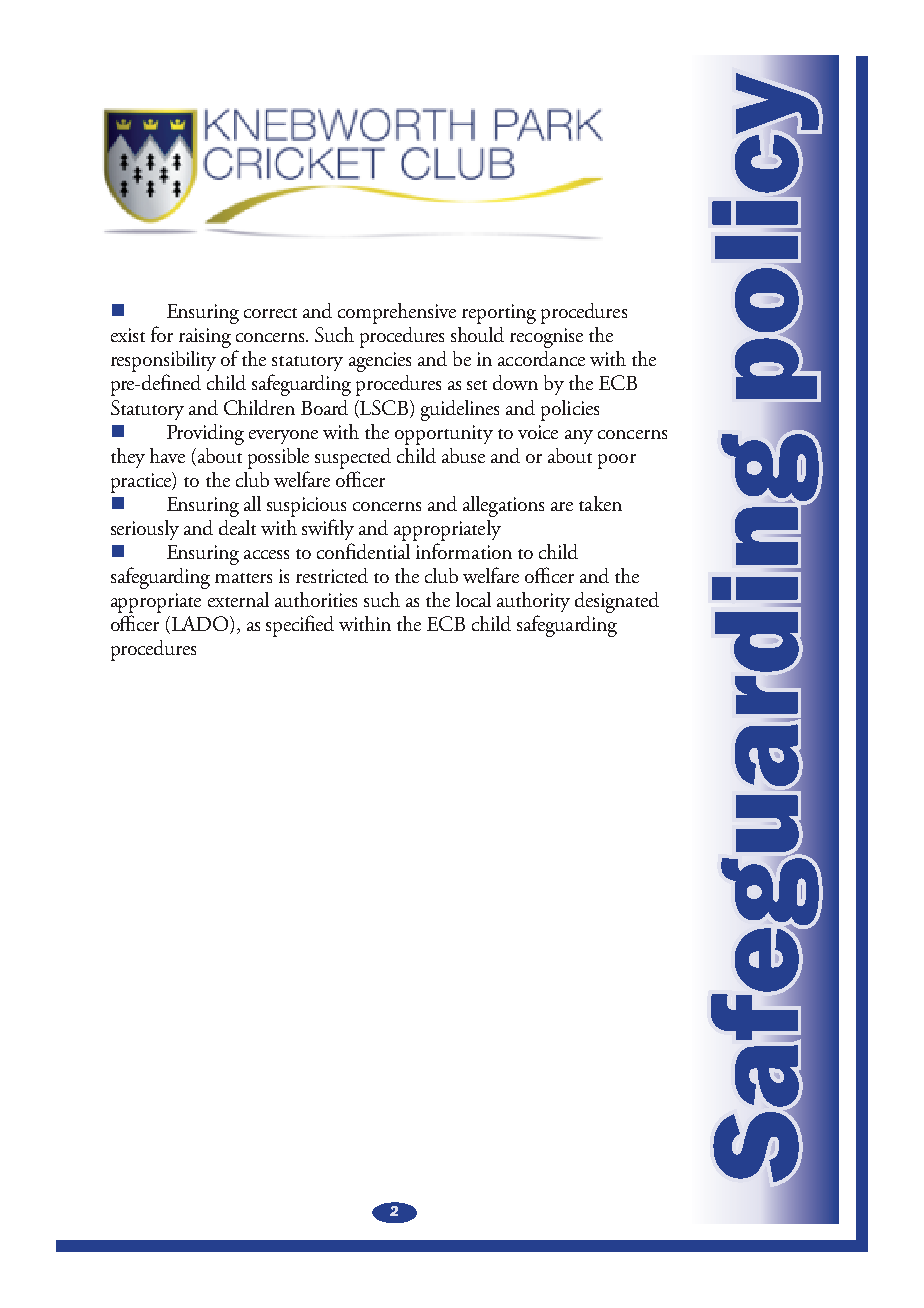 This screenshot has width=924, height=1308. I want to click on comprehensive, so click(397, 313).
